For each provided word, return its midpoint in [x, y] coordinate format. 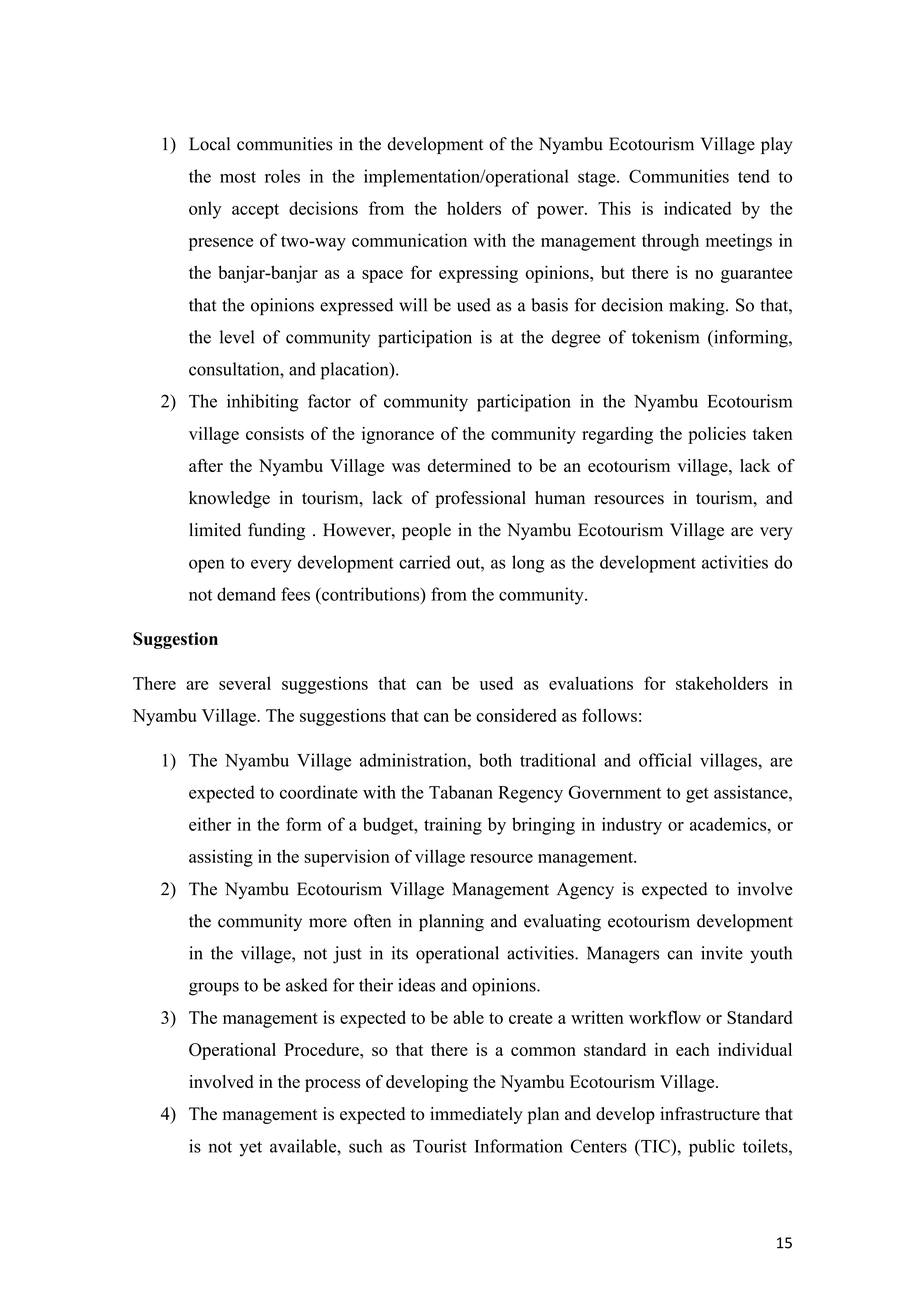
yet [251, 1149]
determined [469, 465]
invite [722, 953]
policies [717, 435]
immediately [476, 1115]
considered [516, 715]
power [561, 212]
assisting [221, 858]
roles [282, 176]
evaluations [591, 683]
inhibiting [263, 403]
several [245, 683]
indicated [698, 208]
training [453, 826]
